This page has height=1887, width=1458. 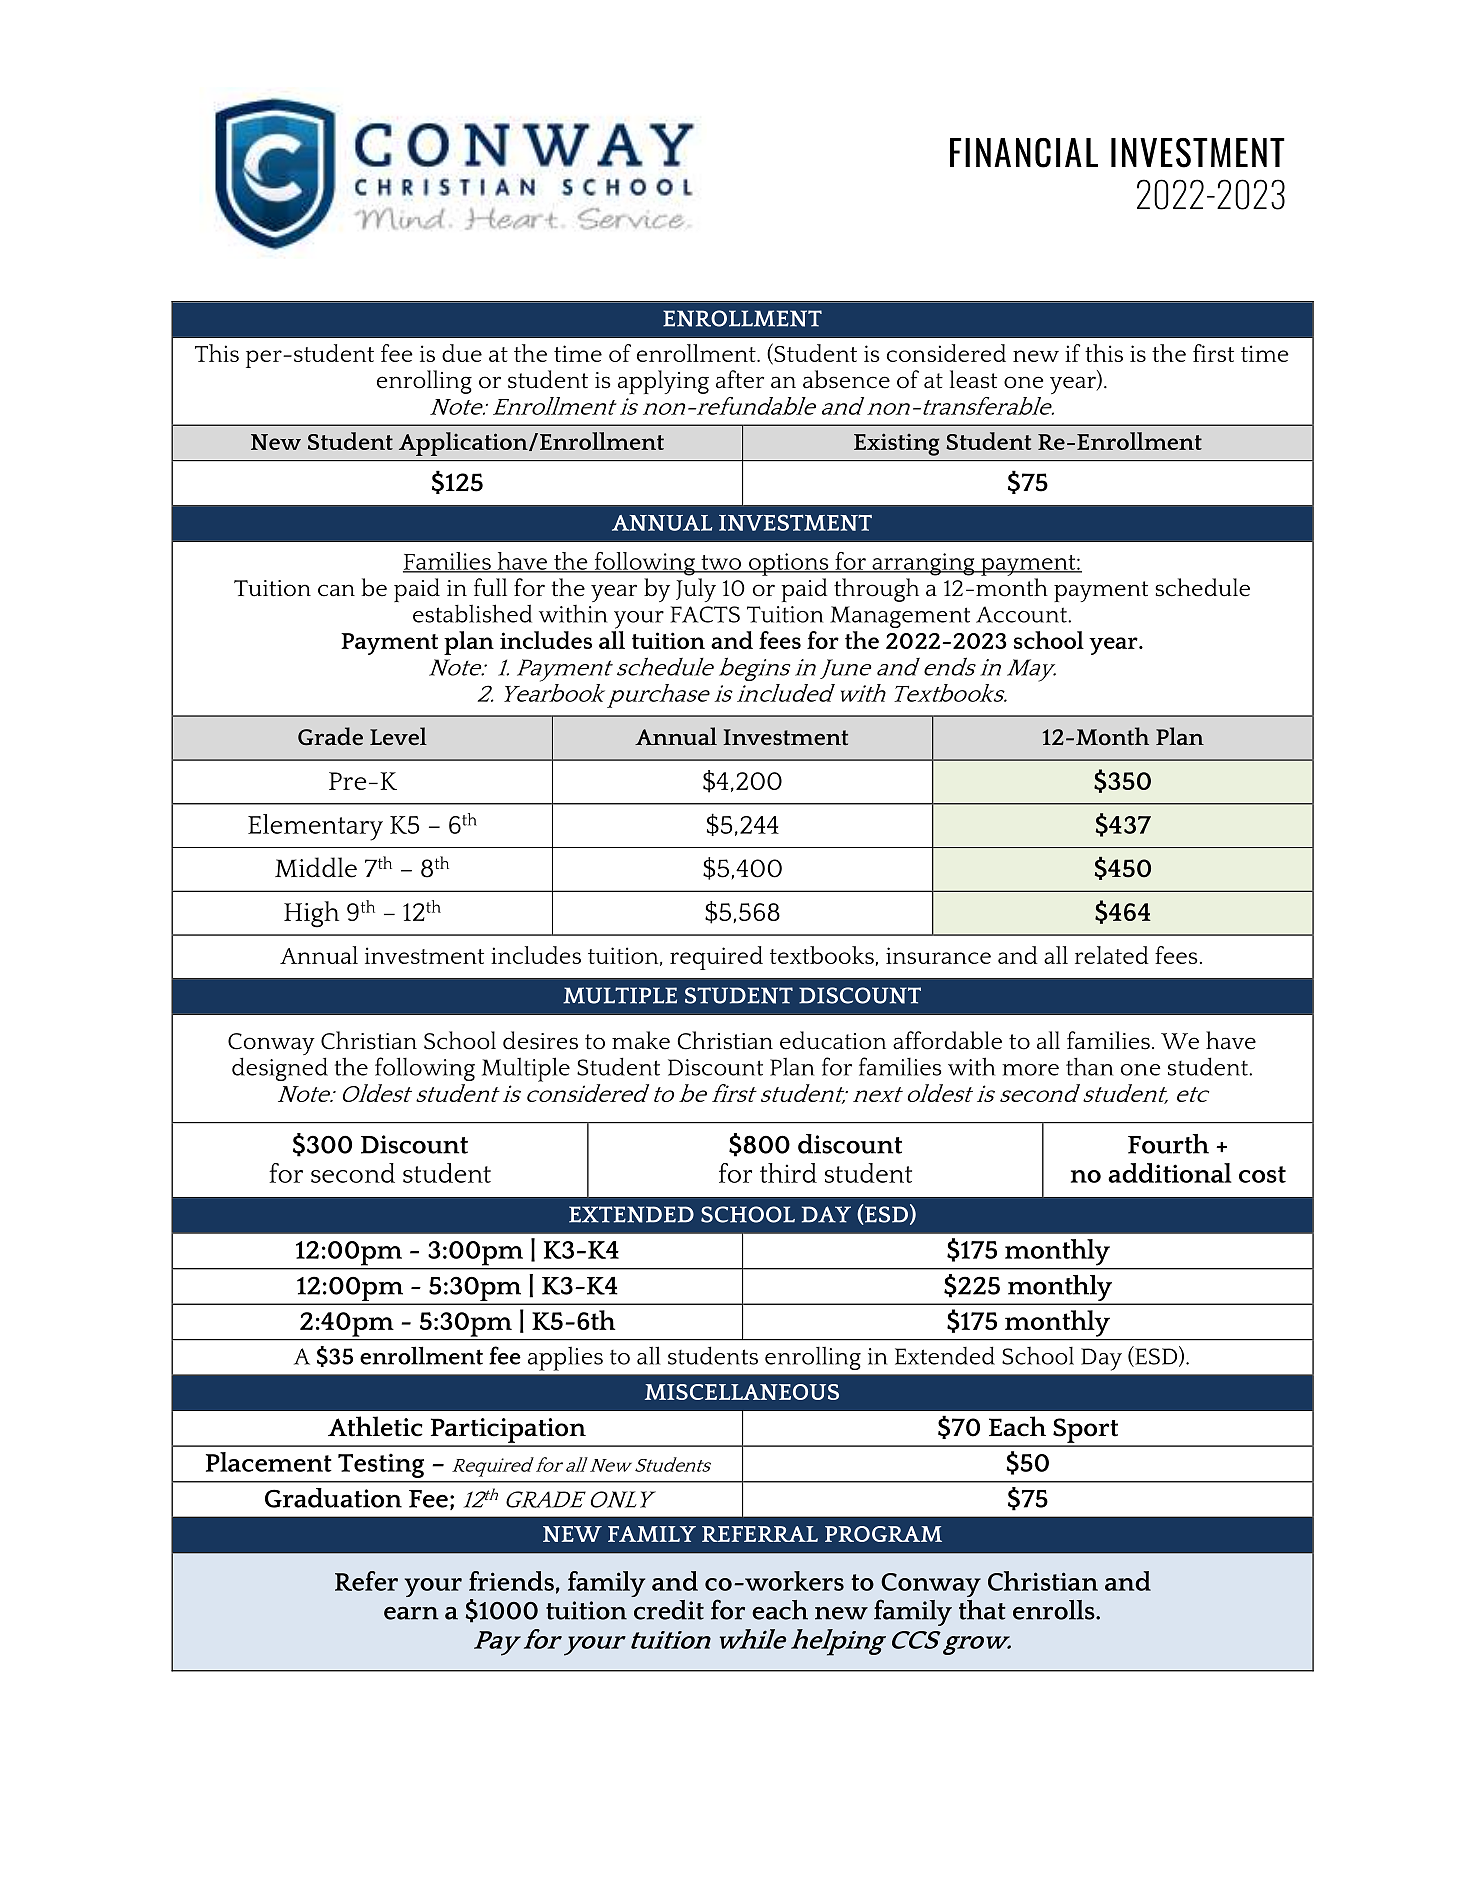 What do you see at coordinates (280, 1069) in the page?
I see `designed` at bounding box center [280, 1069].
